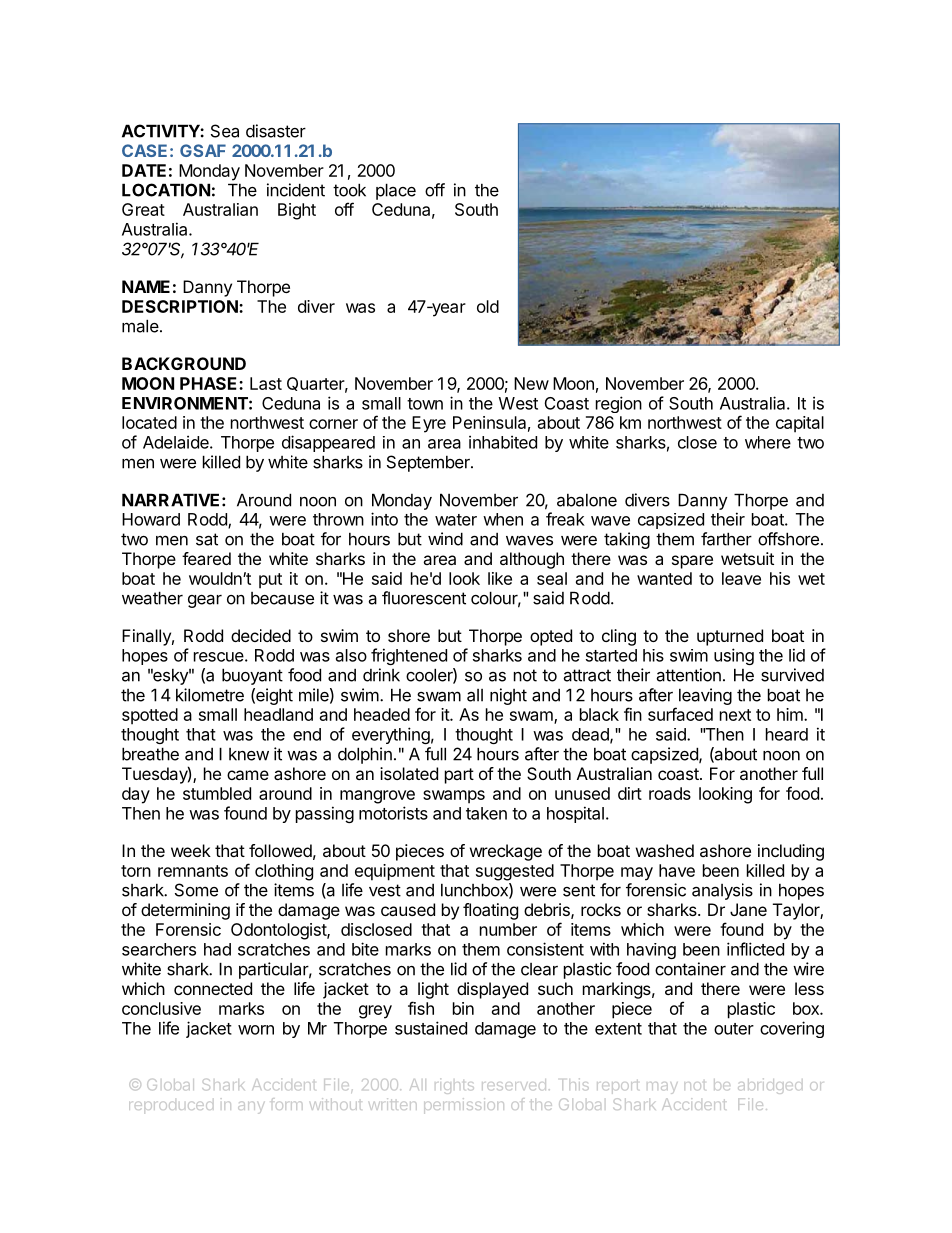 This screenshot has height=1233, width=952. What do you see at coordinates (770, 1086) in the screenshot?
I see `abridged` at bounding box center [770, 1086].
